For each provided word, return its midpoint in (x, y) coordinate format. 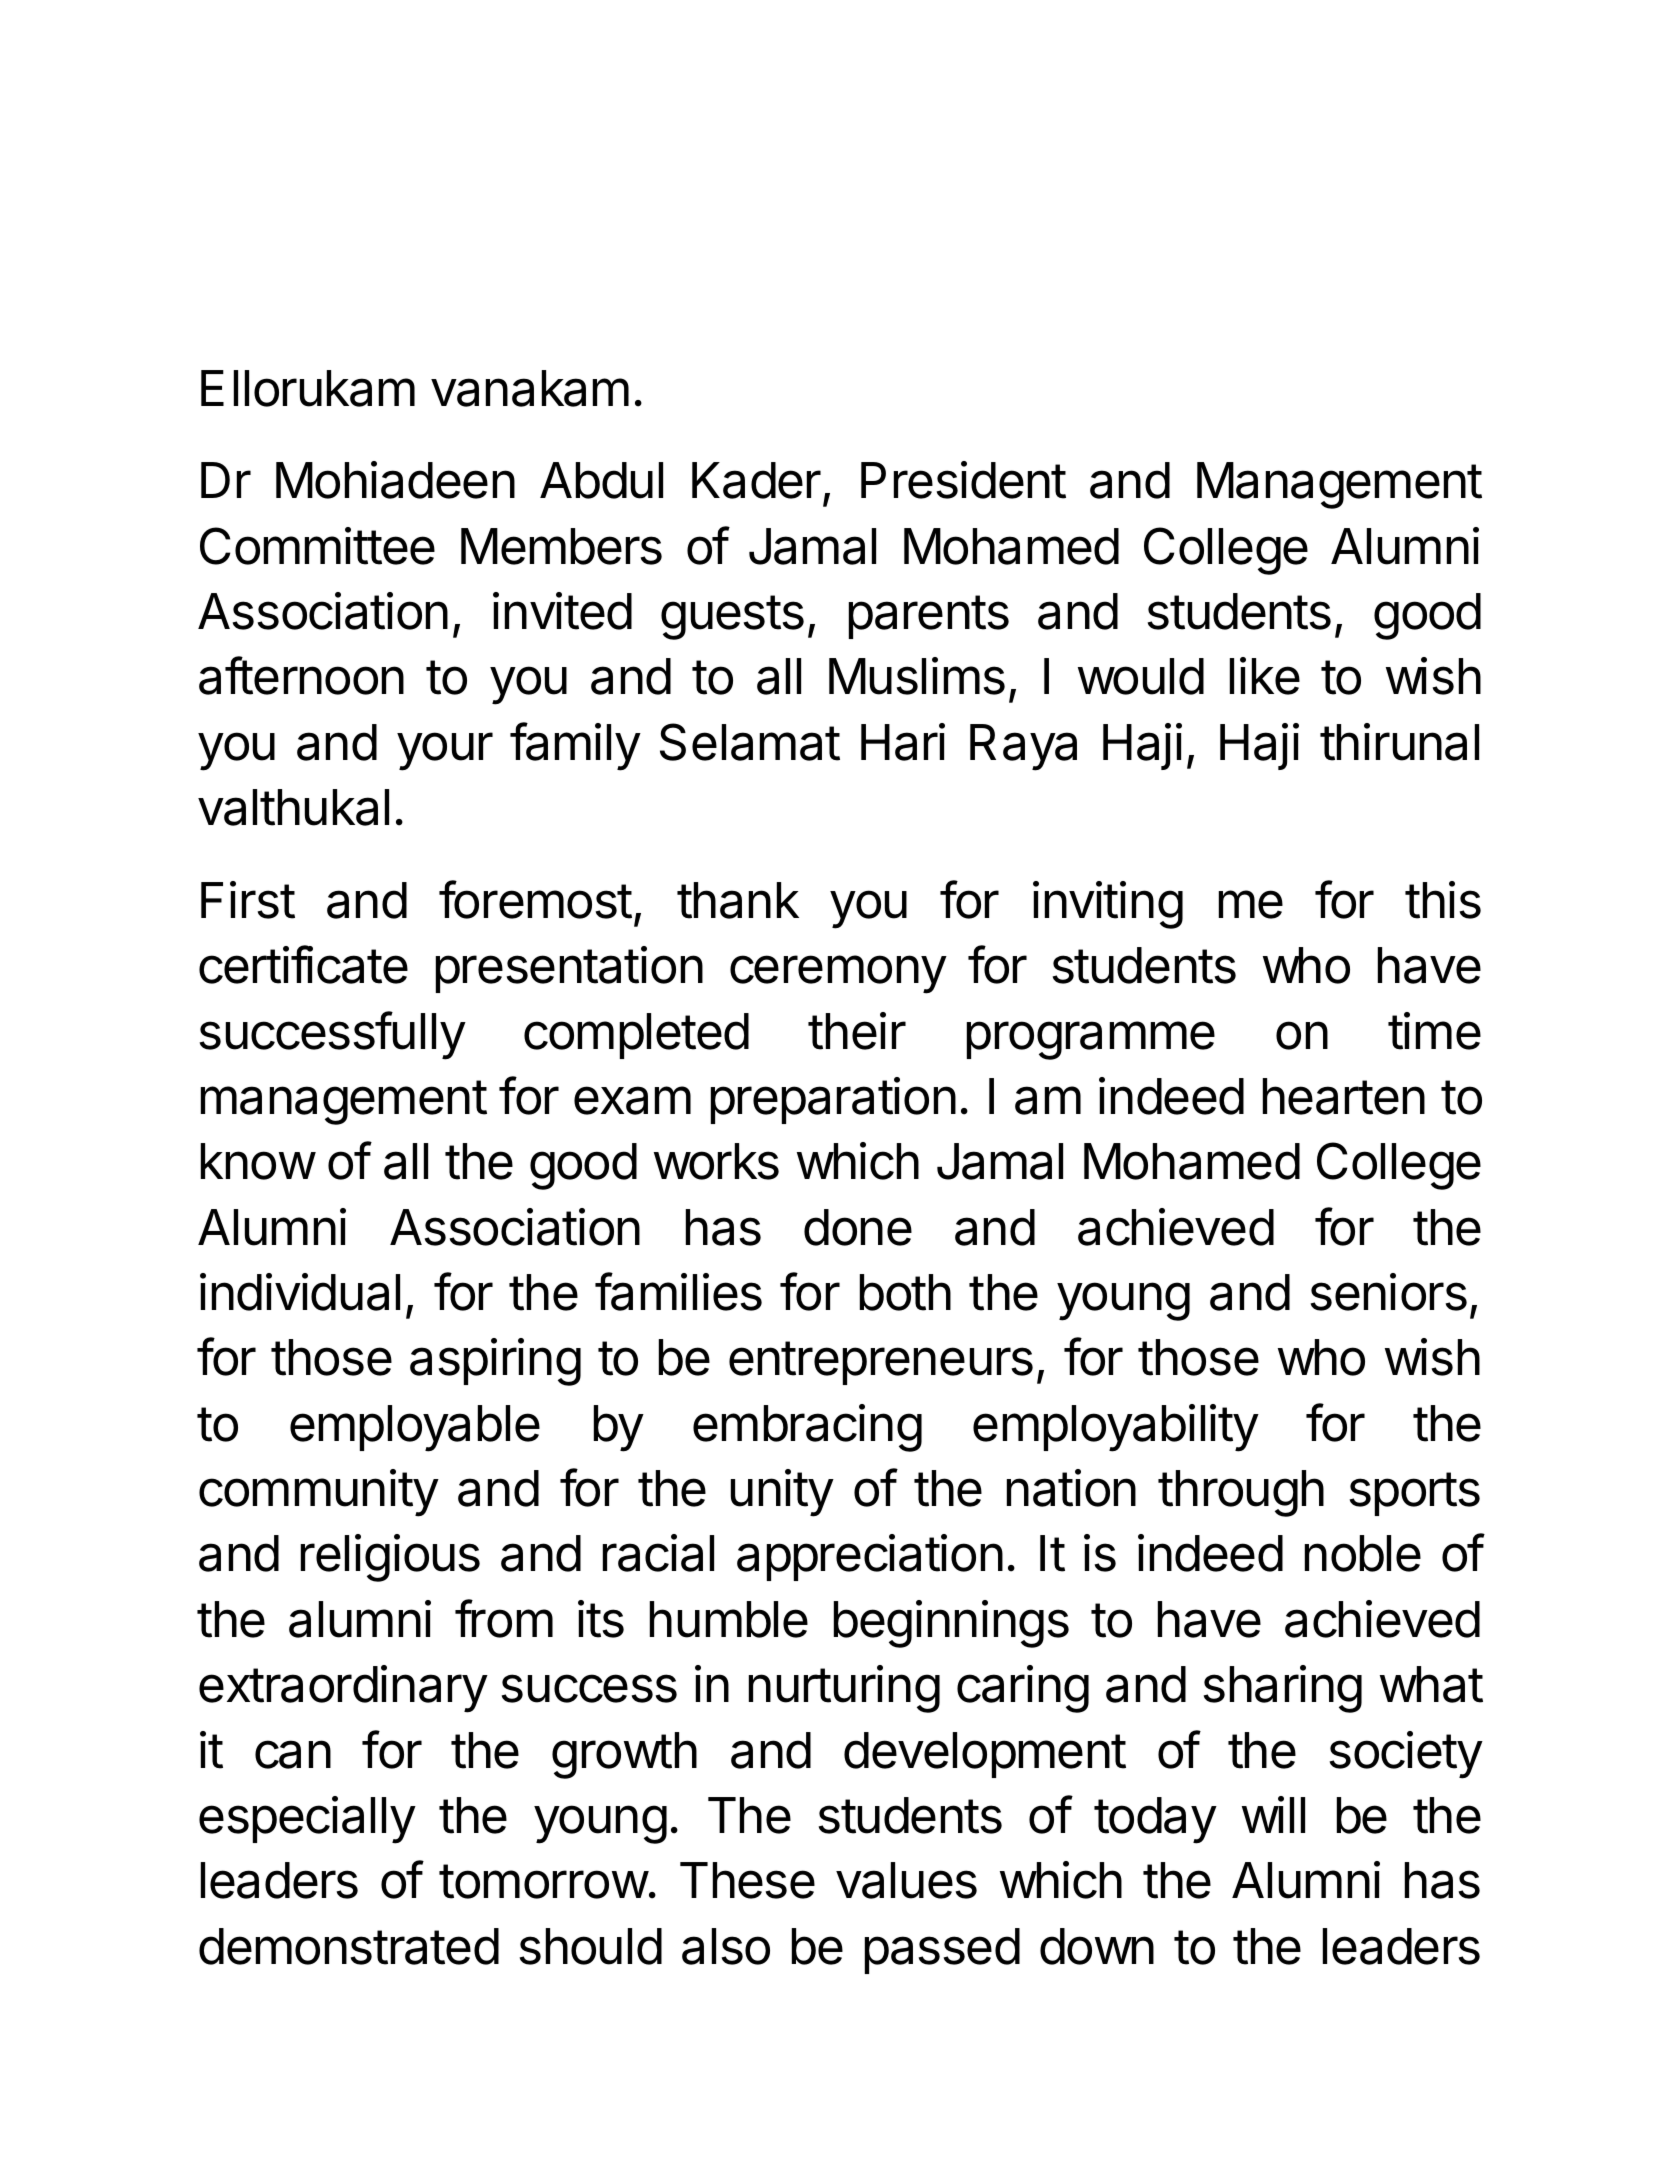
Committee (317, 546)
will (1273, 1814)
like (1265, 676)
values (906, 1880)
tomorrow (543, 1881)
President (963, 480)
